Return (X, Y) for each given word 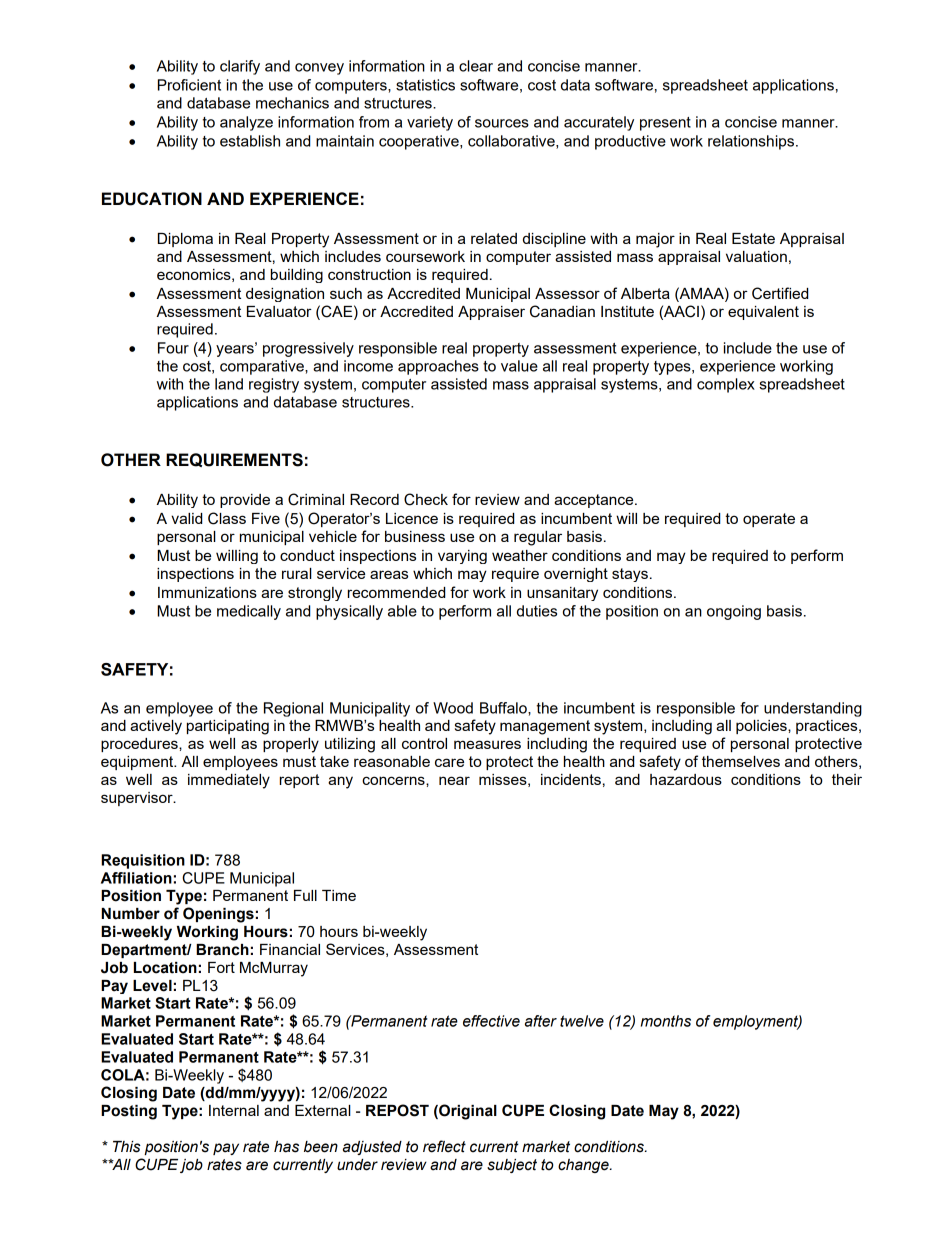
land (229, 384)
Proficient (189, 85)
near (454, 780)
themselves (741, 761)
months (666, 1021)
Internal (234, 1110)
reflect (444, 1146)
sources (502, 123)
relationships (751, 142)
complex (726, 385)
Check (426, 499)
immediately (229, 781)
